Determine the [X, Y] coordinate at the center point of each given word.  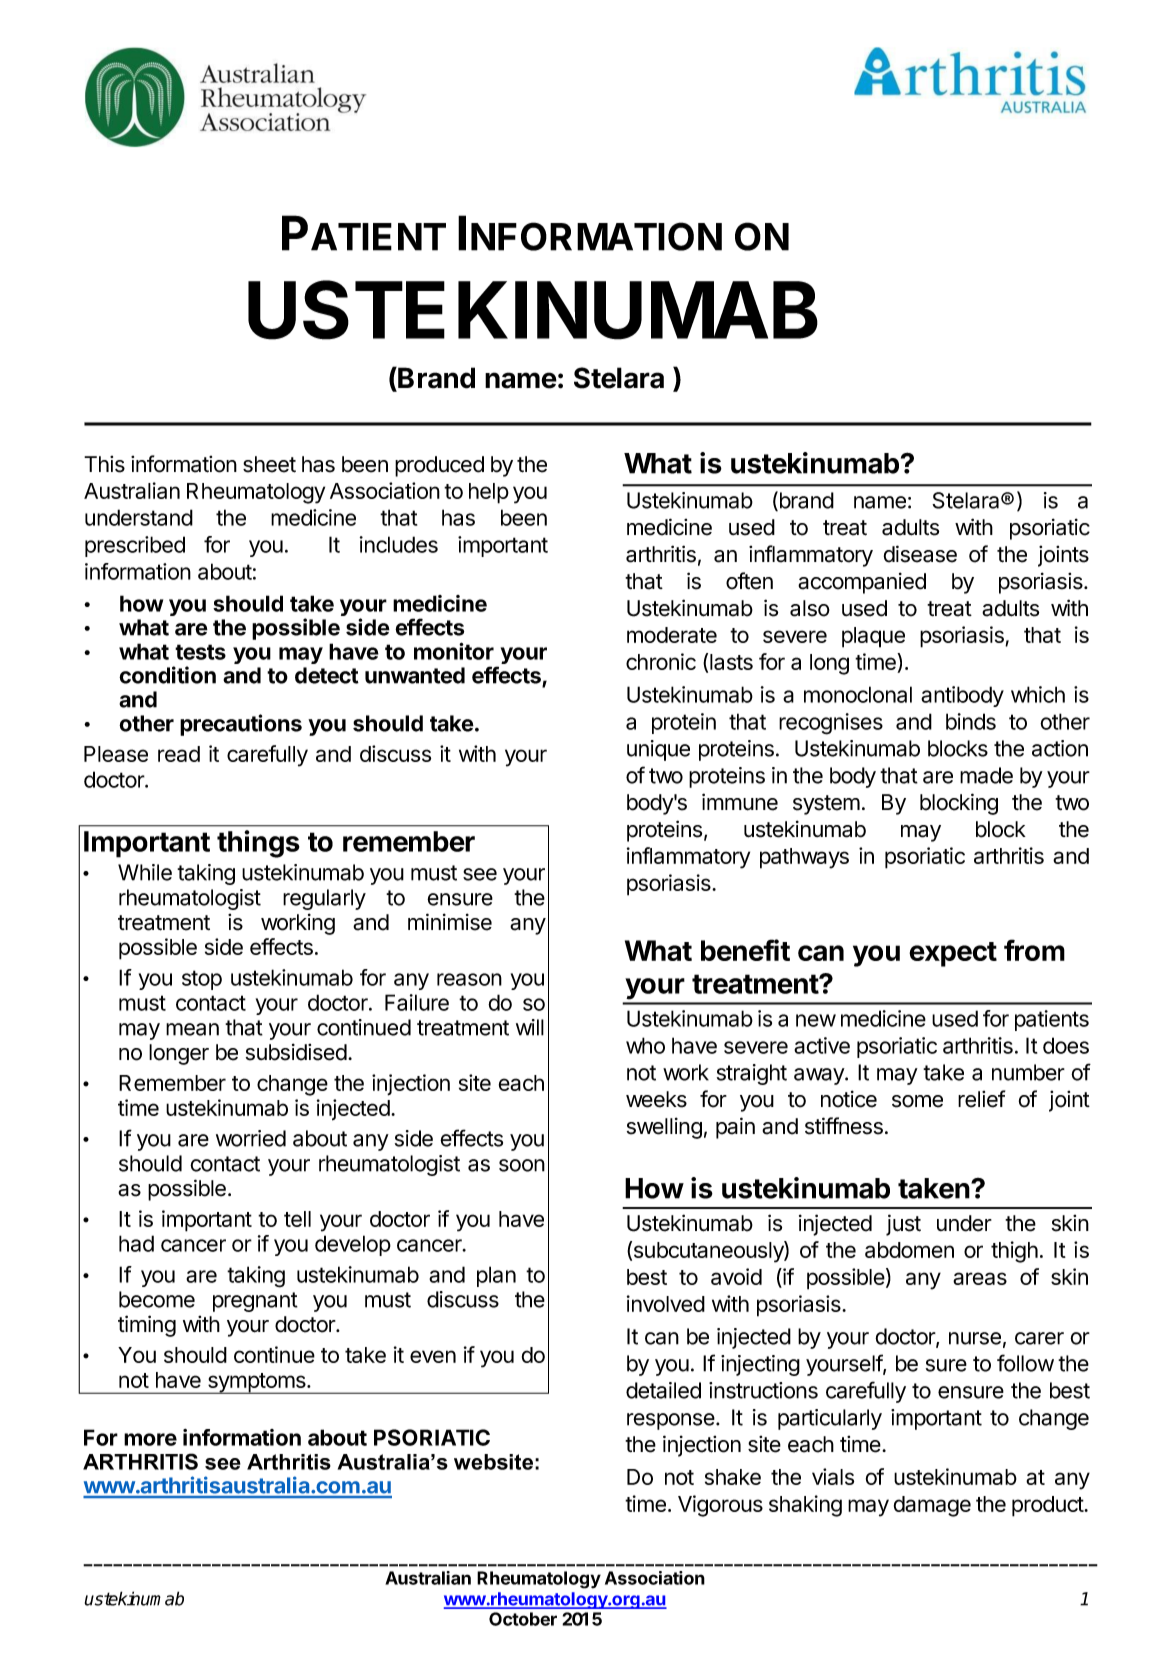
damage [932, 1506]
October [523, 1619]
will [530, 1027]
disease [920, 554]
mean [192, 1029]
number [1028, 1072]
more [150, 1439]
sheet [269, 464]
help [489, 493]
